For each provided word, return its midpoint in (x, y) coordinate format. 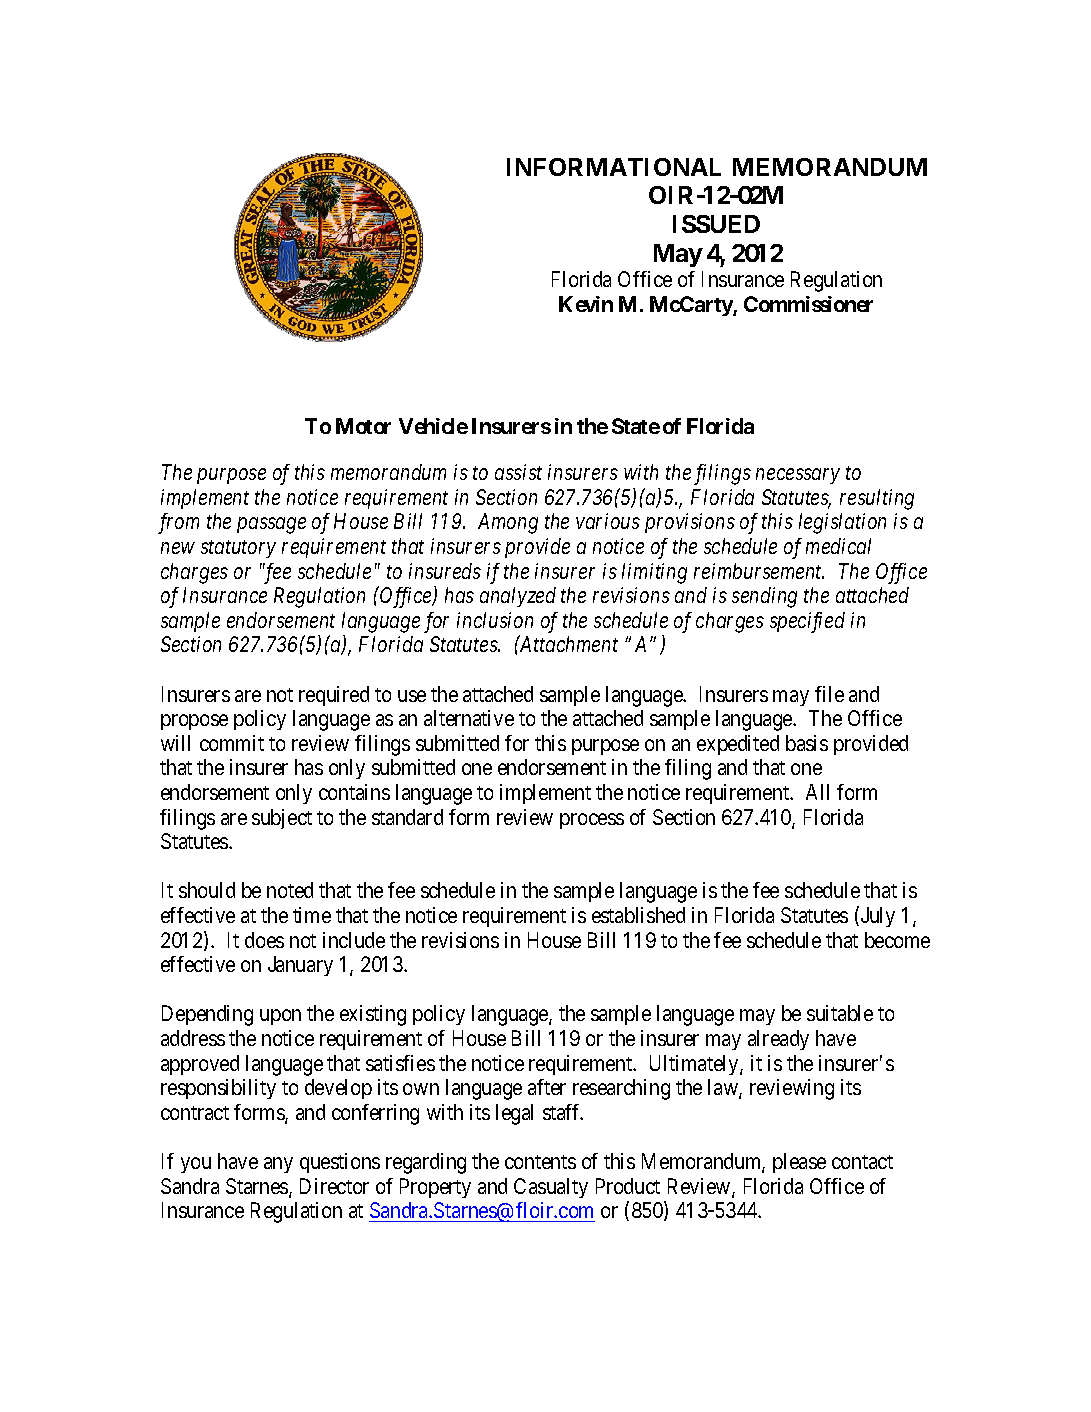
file (829, 694)
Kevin (586, 304)
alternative (469, 718)
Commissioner (808, 304)
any (278, 1165)
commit (232, 743)
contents (540, 1162)
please (799, 1163)
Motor (363, 426)
